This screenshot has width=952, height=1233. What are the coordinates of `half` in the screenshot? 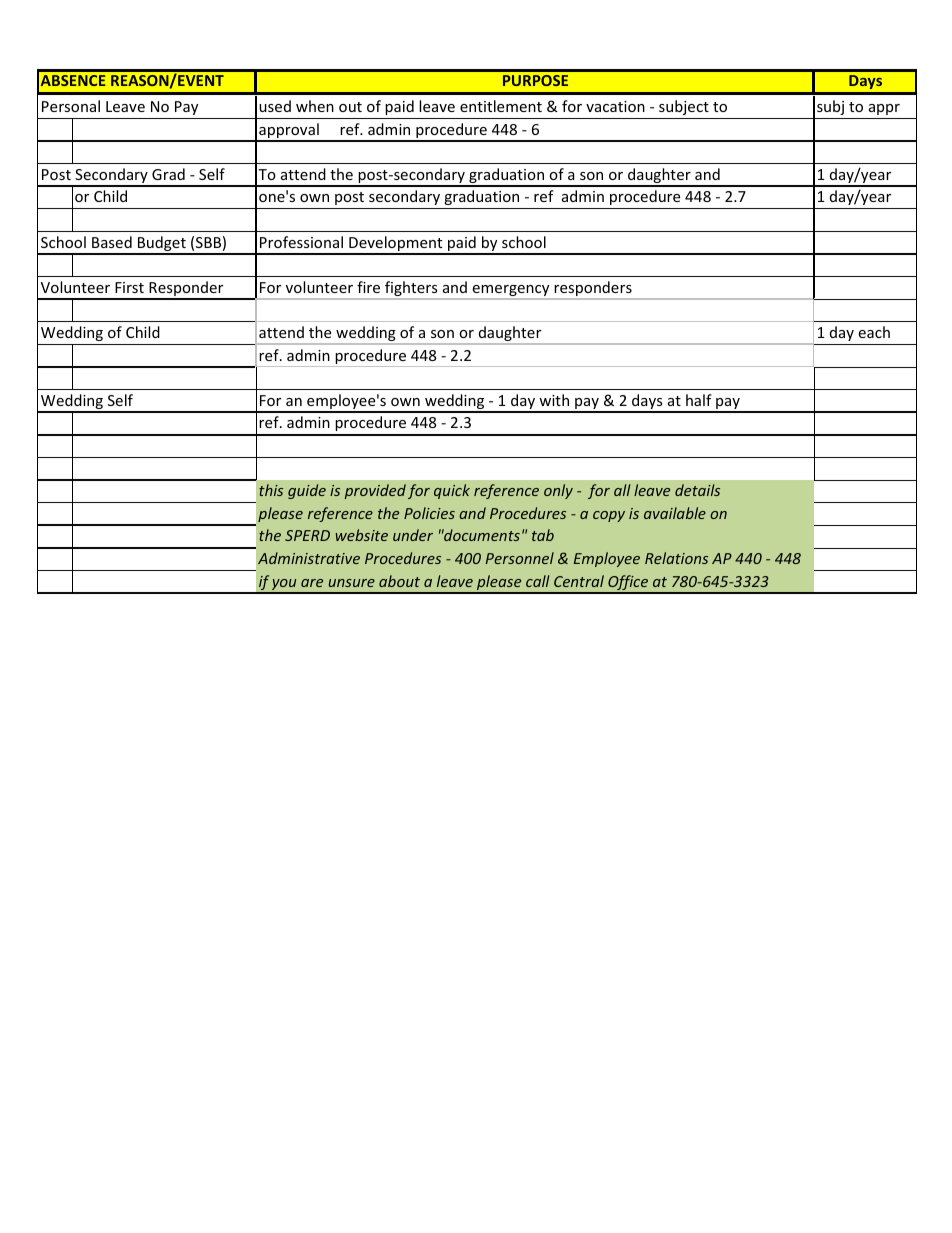 It's located at (699, 400).
